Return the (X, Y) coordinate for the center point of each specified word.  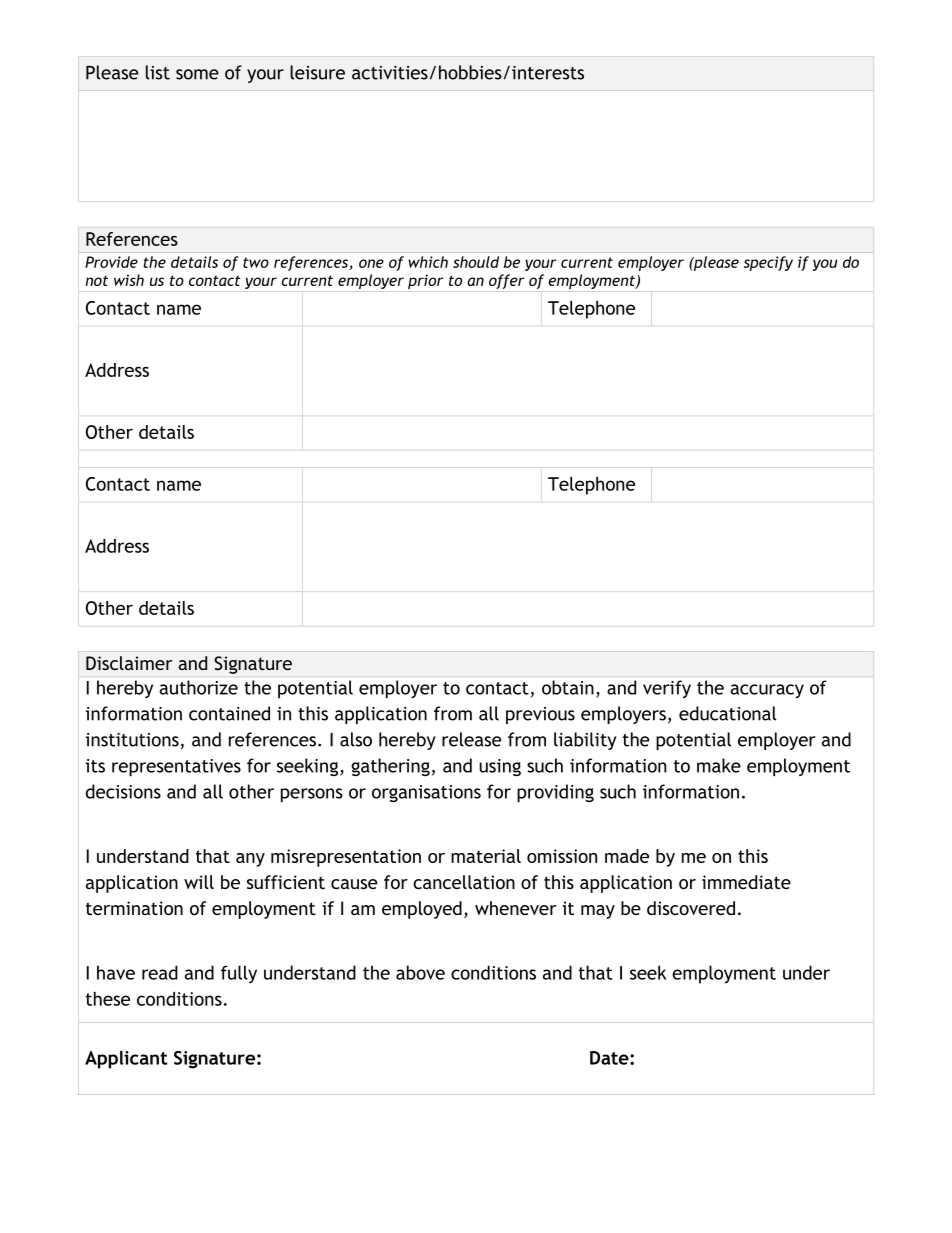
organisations (426, 793)
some (197, 74)
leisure (317, 72)
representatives (176, 768)
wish (129, 280)
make (719, 765)
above (420, 972)
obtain (568, 687)
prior (425, 281)
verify (667, 689)
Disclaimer (129, 663)
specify (768, 263)
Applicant (126, 1059)
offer (506, 281)
